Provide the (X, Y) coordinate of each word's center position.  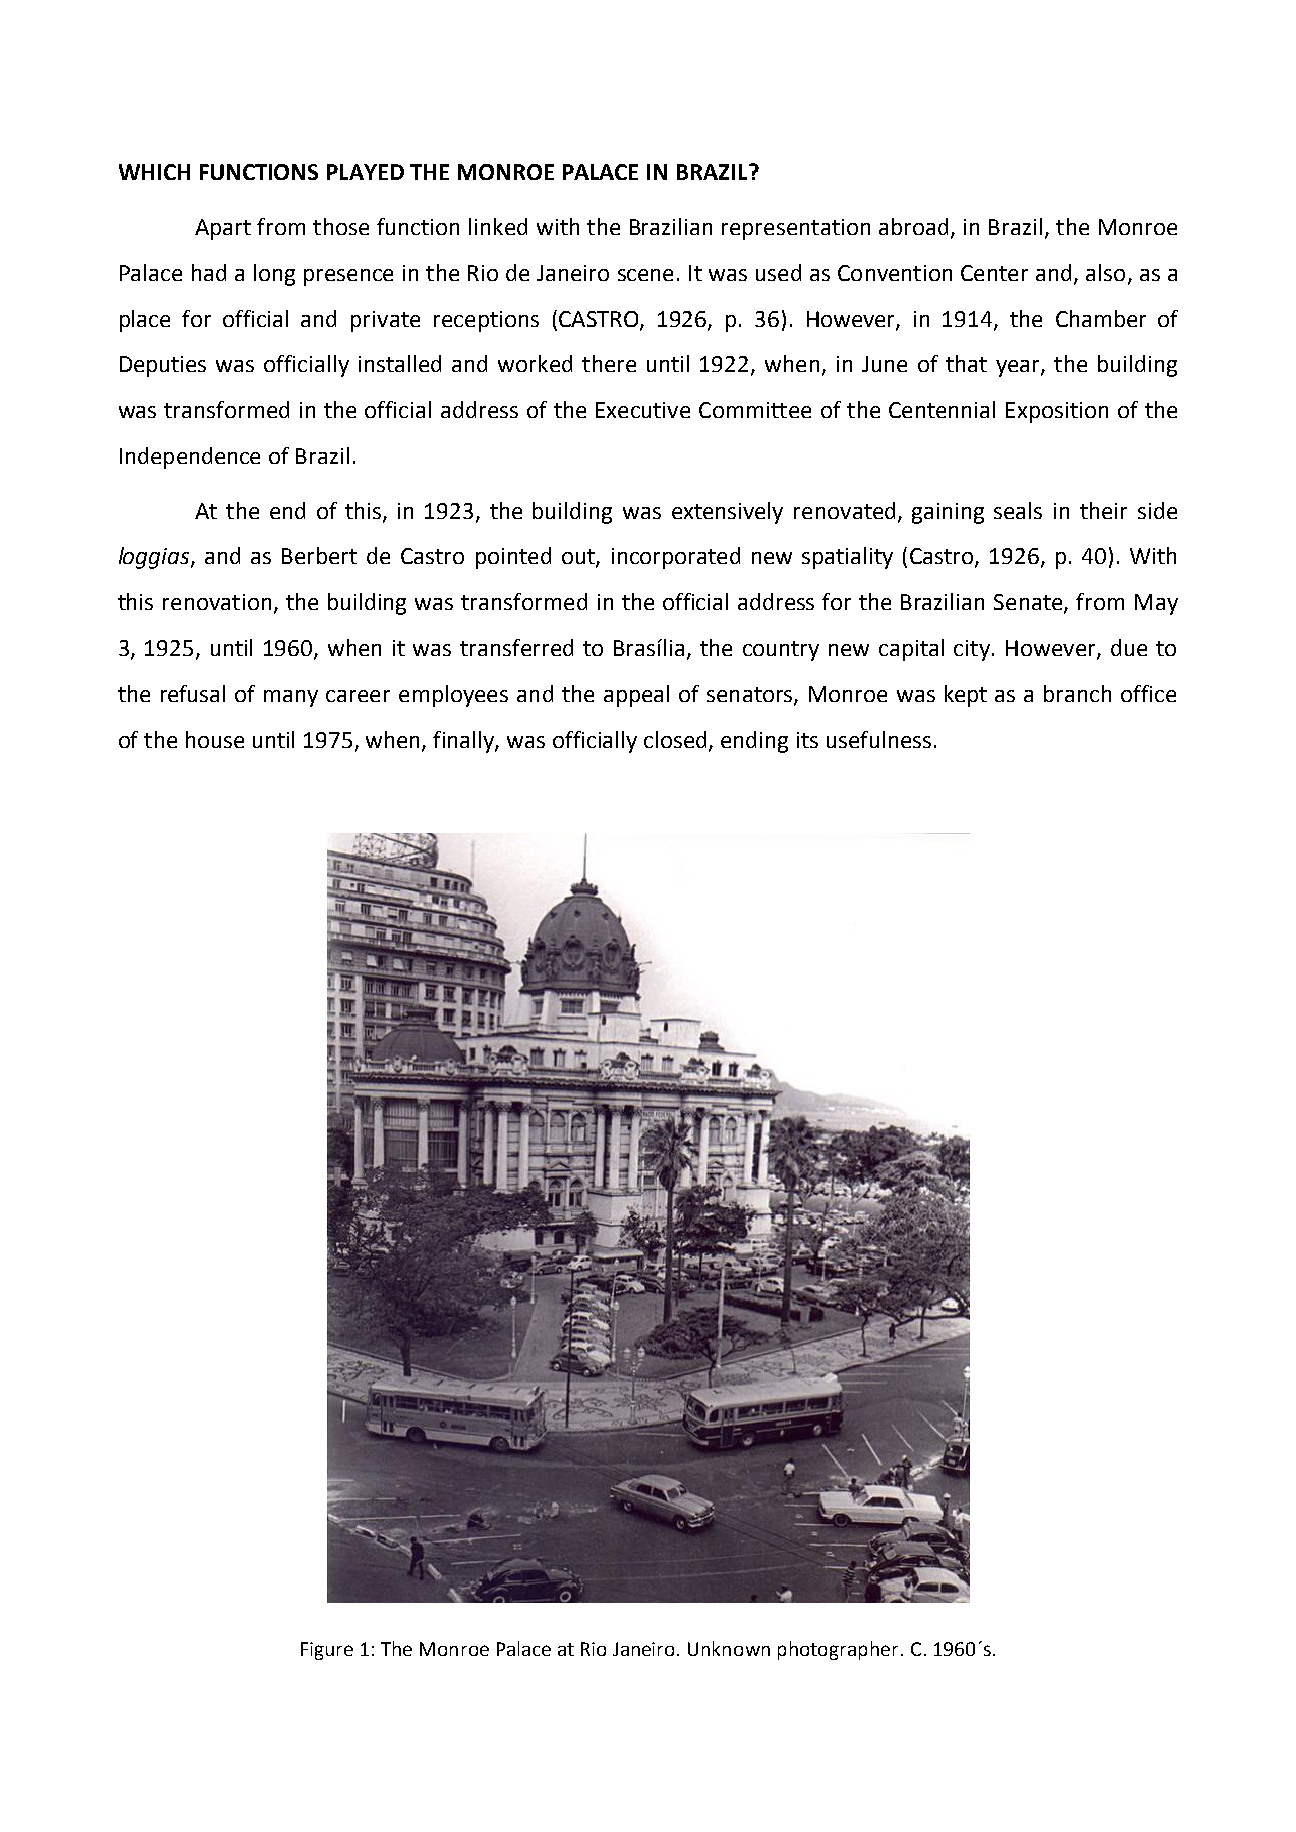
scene (645, 275)
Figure (327, 1651)
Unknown (729, 1648)
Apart (223, 229)
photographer (840, 1650)
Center (994, 273)
